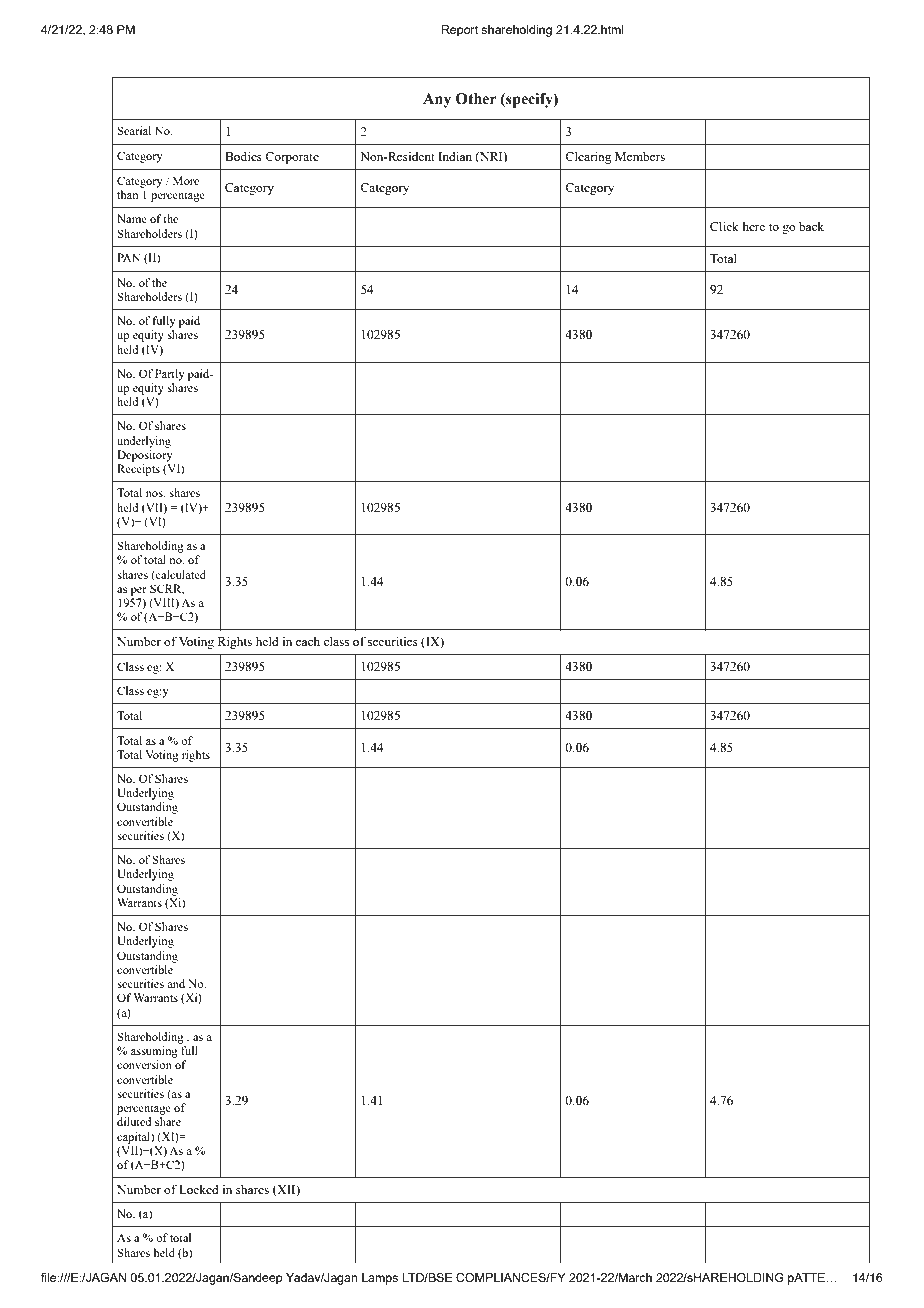  What do you see at coordinates (144, 1064) in the image?
I see `conversion` at bounding box center [144, 1064].
